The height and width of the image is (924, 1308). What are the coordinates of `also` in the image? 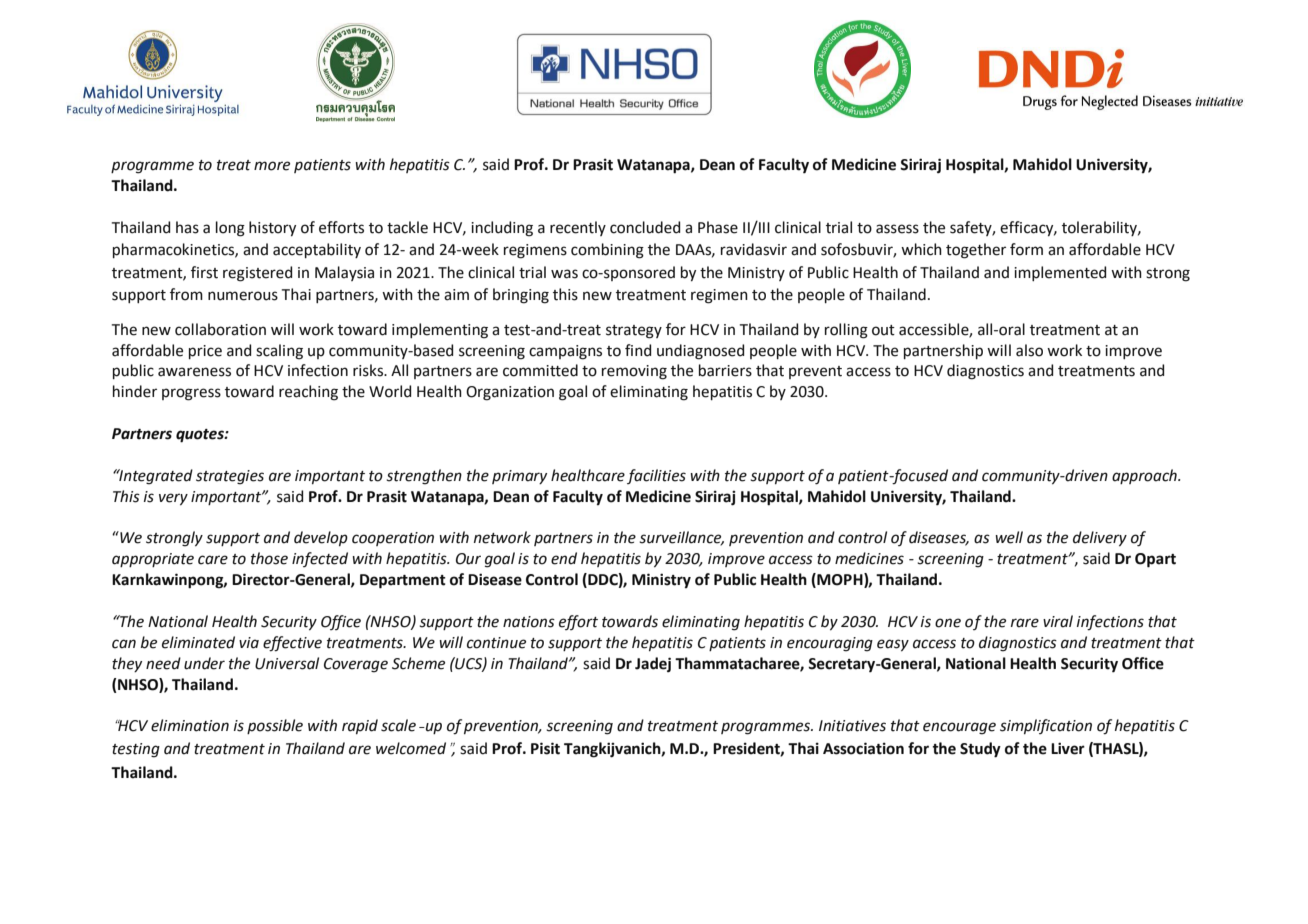 It's located at (1029, 350).
